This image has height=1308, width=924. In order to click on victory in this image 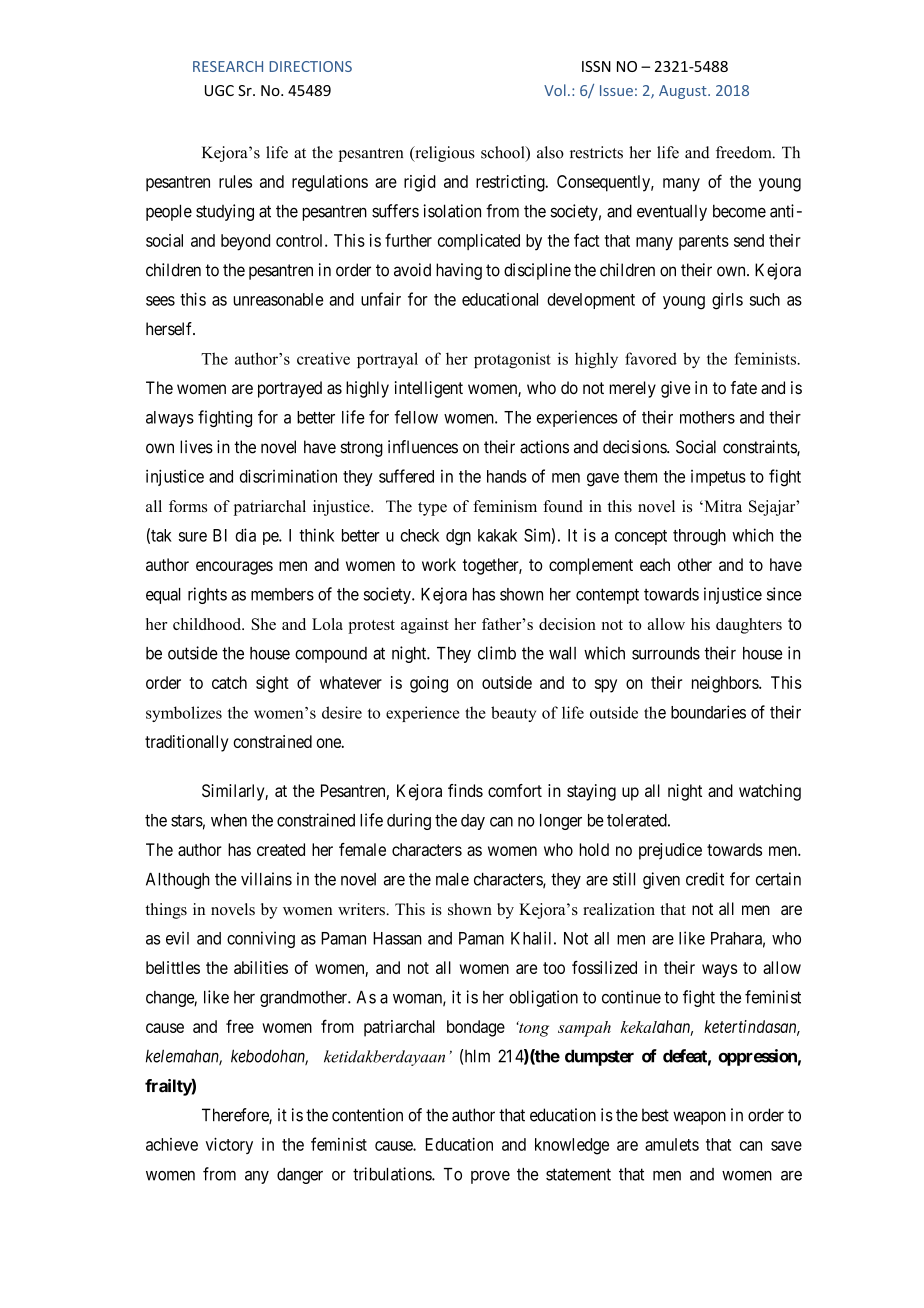, I will do `click(229, 1145)`.
